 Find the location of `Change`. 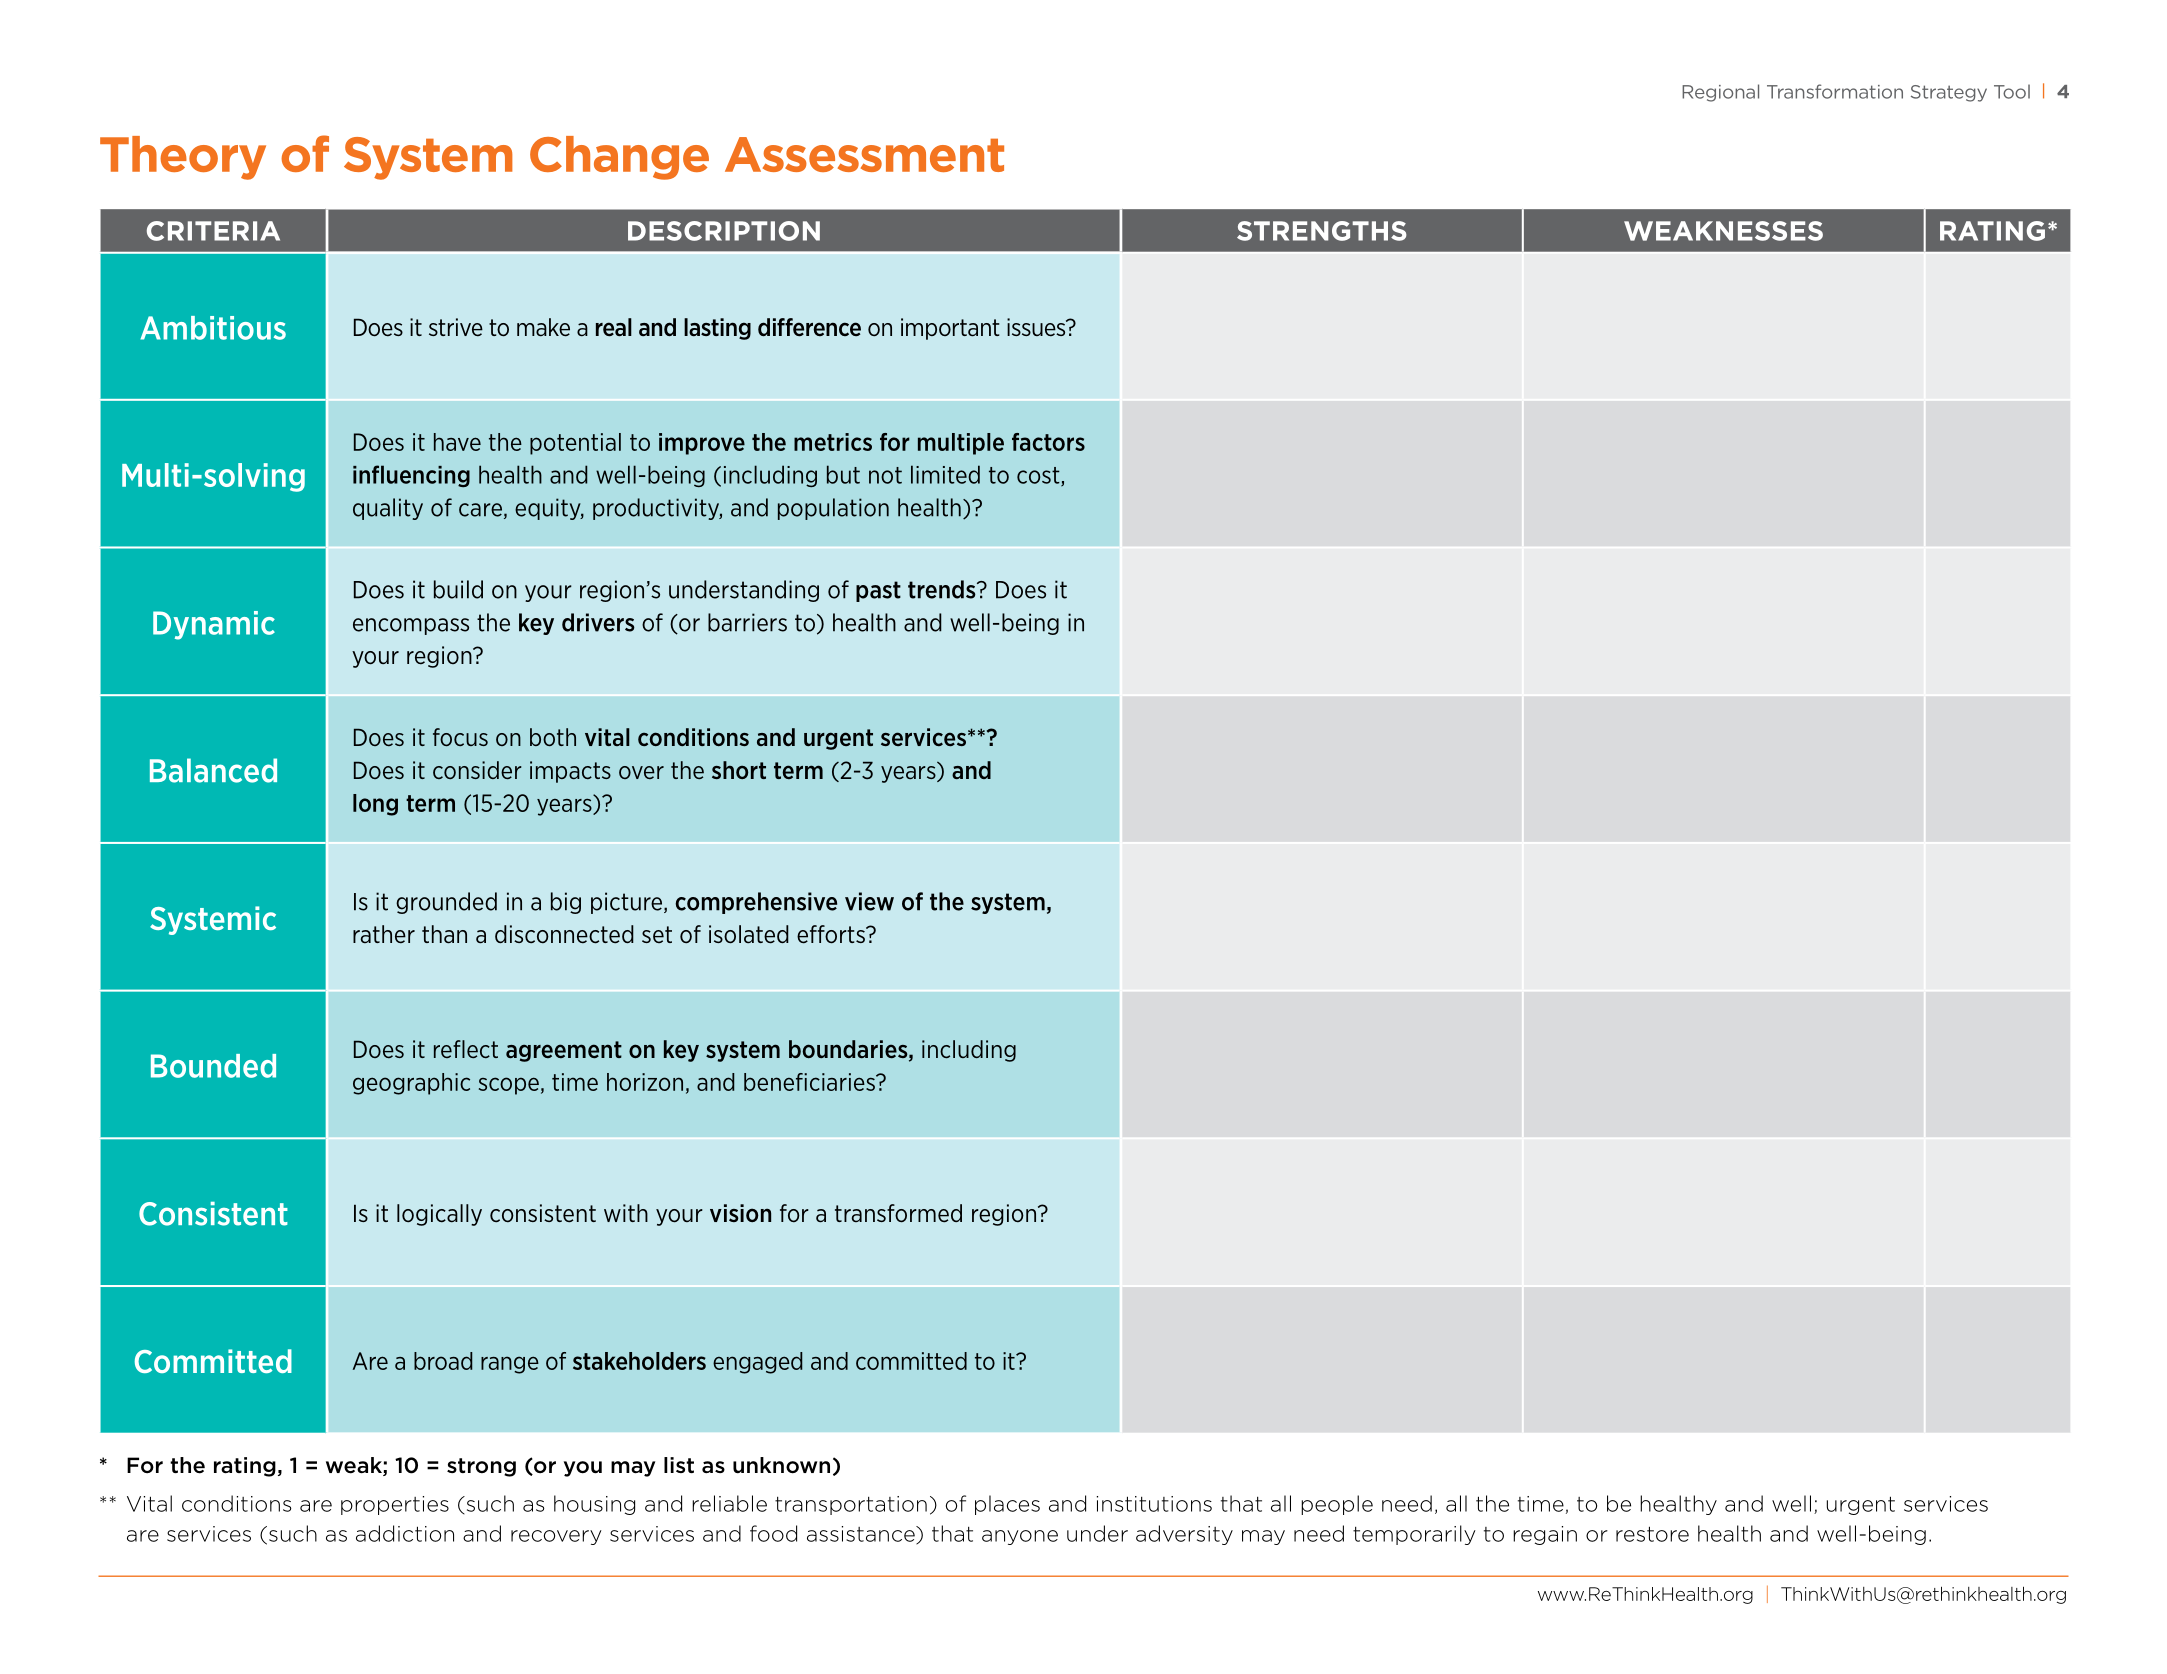

Change is located at coordinates (619, 158).
